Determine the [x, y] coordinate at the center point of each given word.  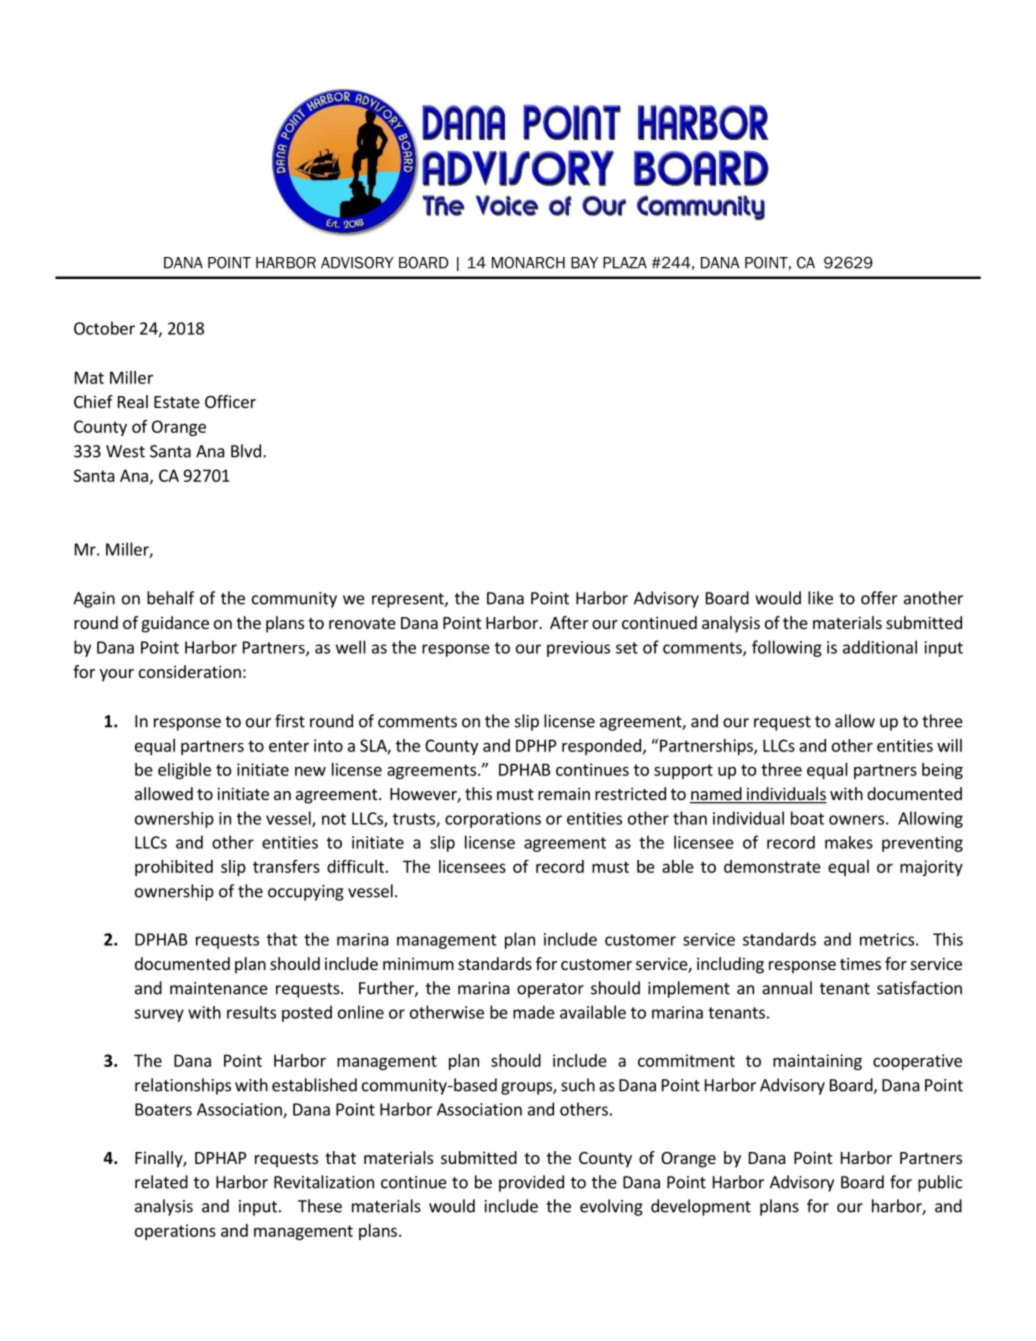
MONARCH [528, 263]
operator [550, 990]
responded [601, 747]
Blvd [246, 451]
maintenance [219, 988]
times [860, 963]
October [104, 328]
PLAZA [625, 263]
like [820, 598]
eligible [184, 771]
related [161, 1182]
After [569, 622]
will [949, 745]
